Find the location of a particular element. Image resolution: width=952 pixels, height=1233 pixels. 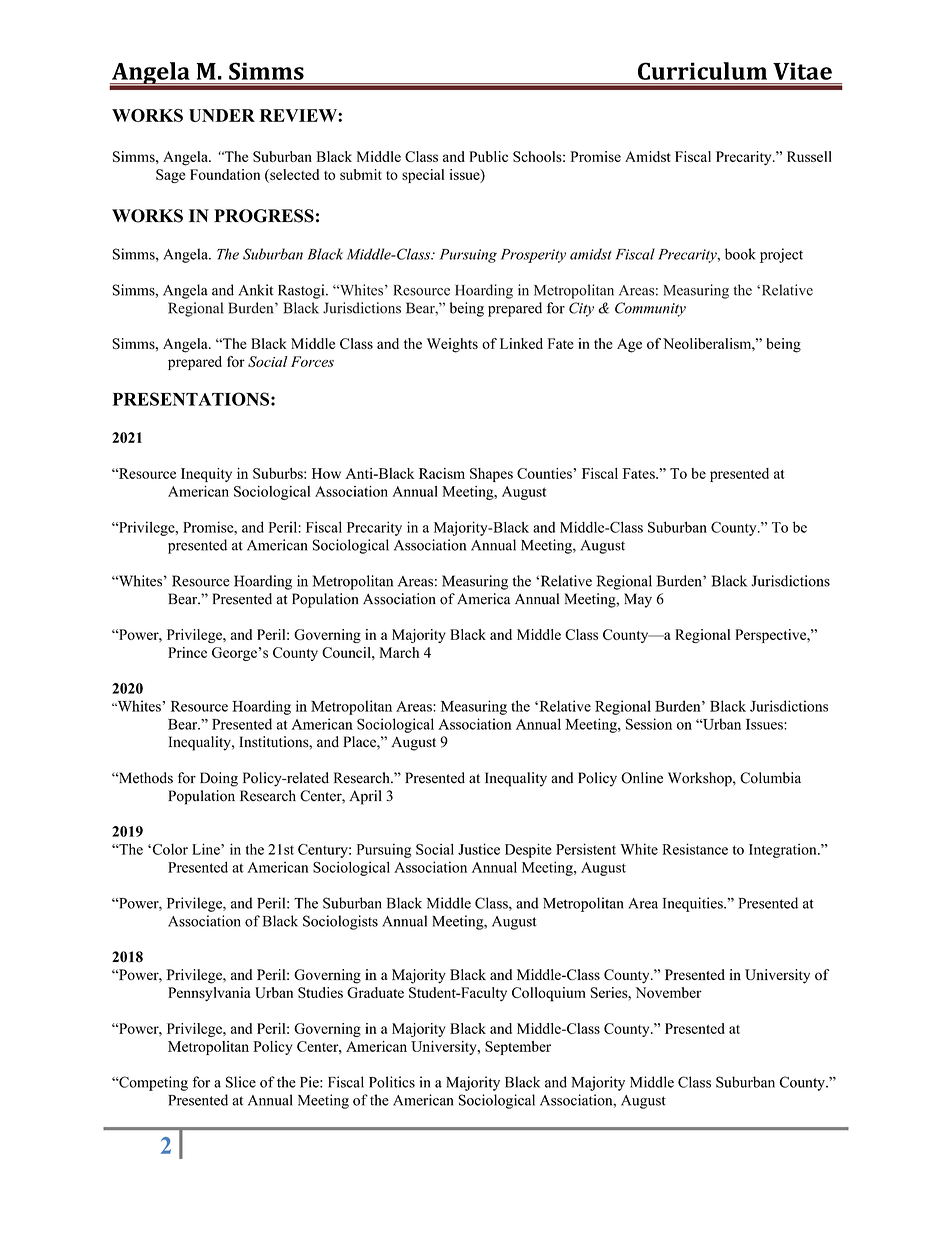

May is located at coordinates (638, 600).
